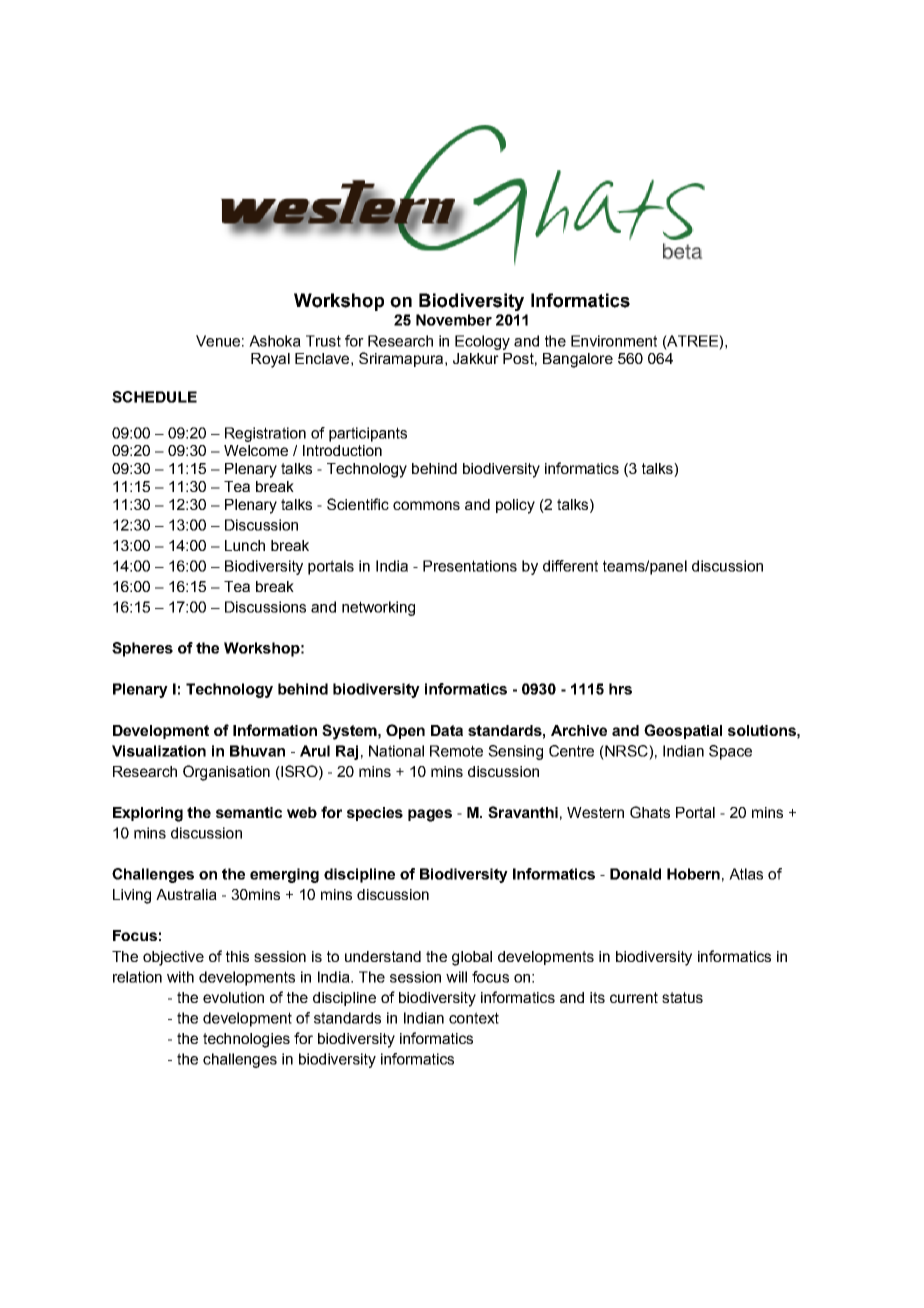  I want to click on Environment, so click(614, 341).
